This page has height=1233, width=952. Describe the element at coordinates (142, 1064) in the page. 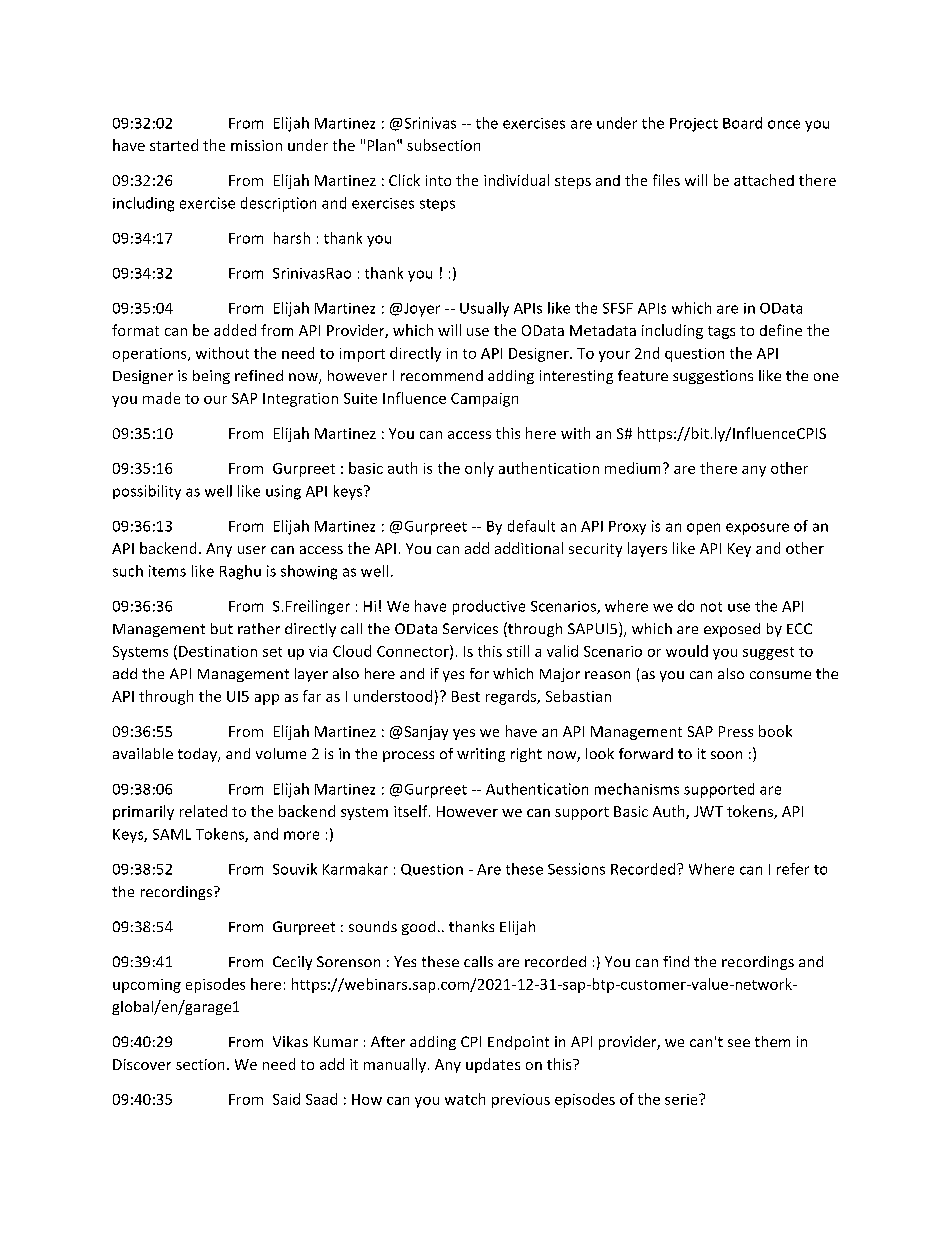

I see `Discover` at that location.
